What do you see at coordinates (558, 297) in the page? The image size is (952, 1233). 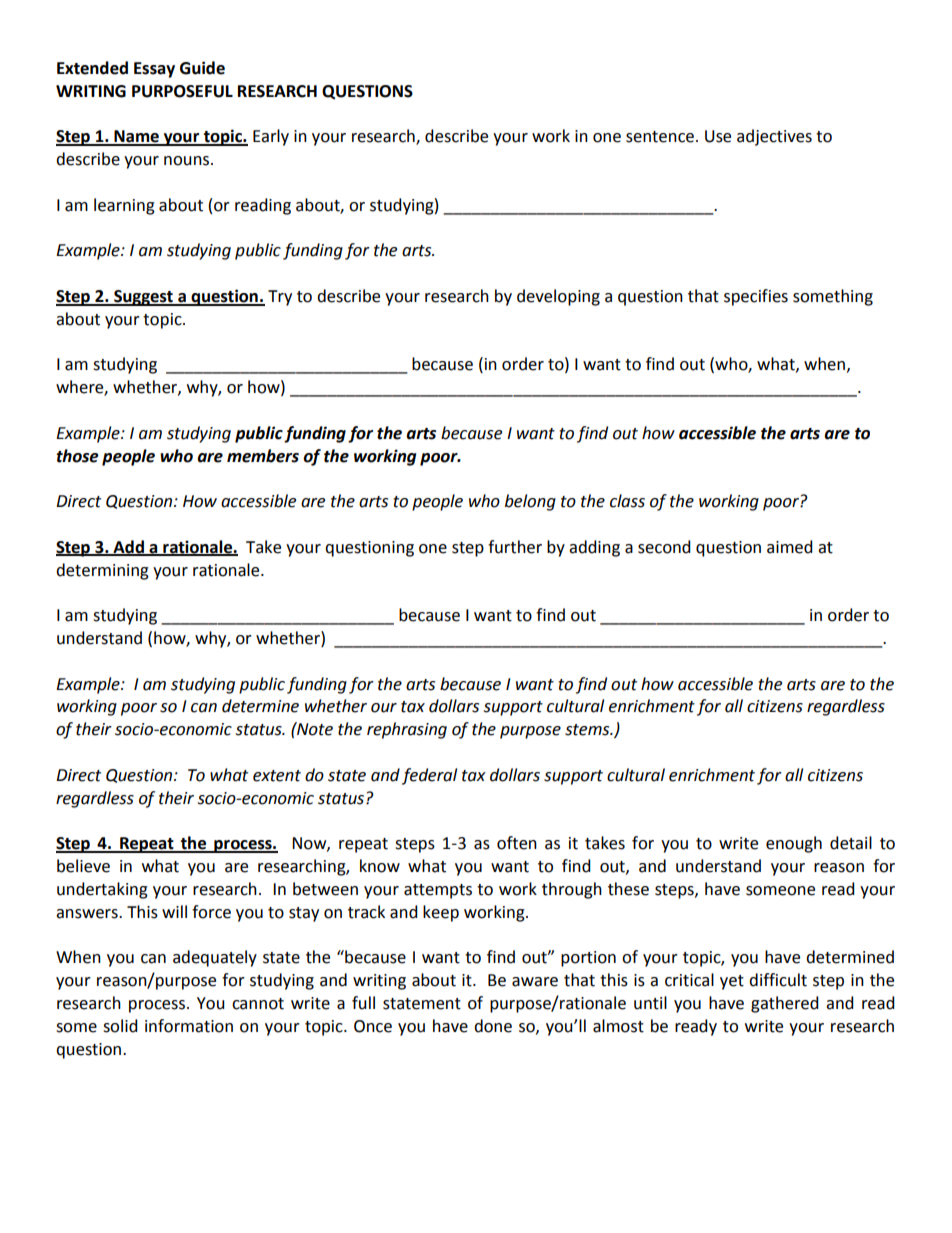 I see `developing` at bounding box center [558, 297].
